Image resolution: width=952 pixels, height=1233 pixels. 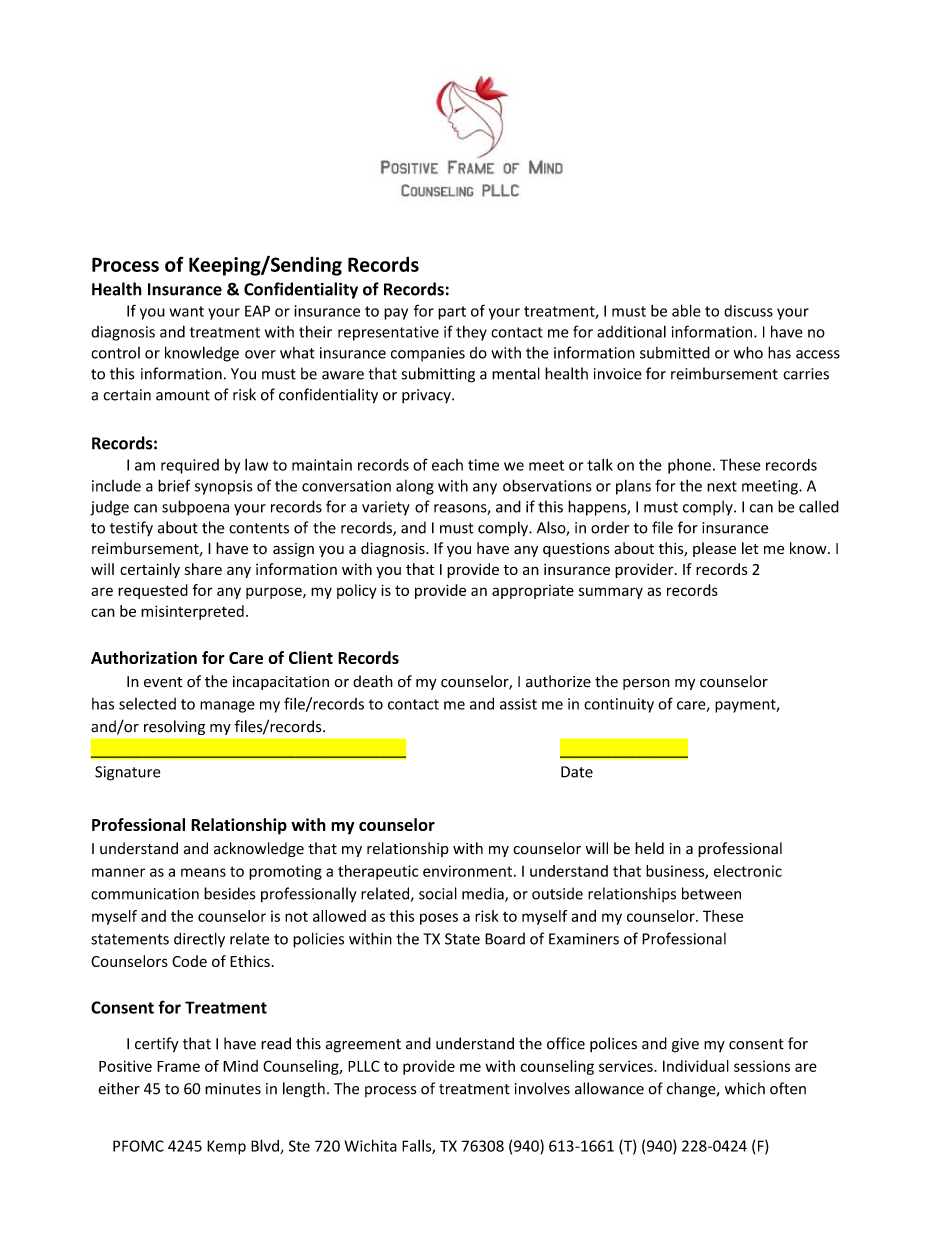 I want to click on along, so click(x=415, y=487).
